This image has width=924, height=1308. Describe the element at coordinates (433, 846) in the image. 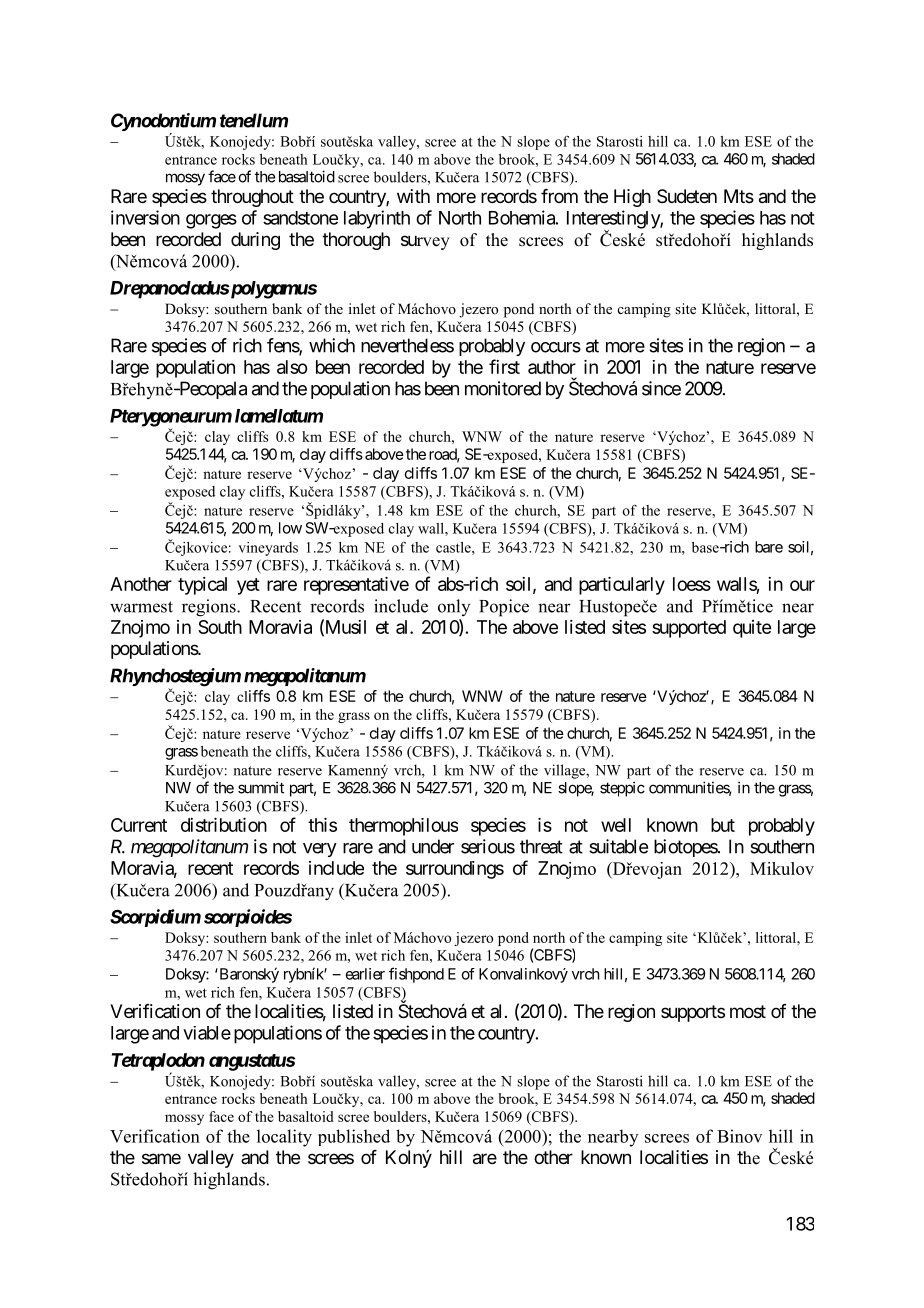

I see `under` at that location.
